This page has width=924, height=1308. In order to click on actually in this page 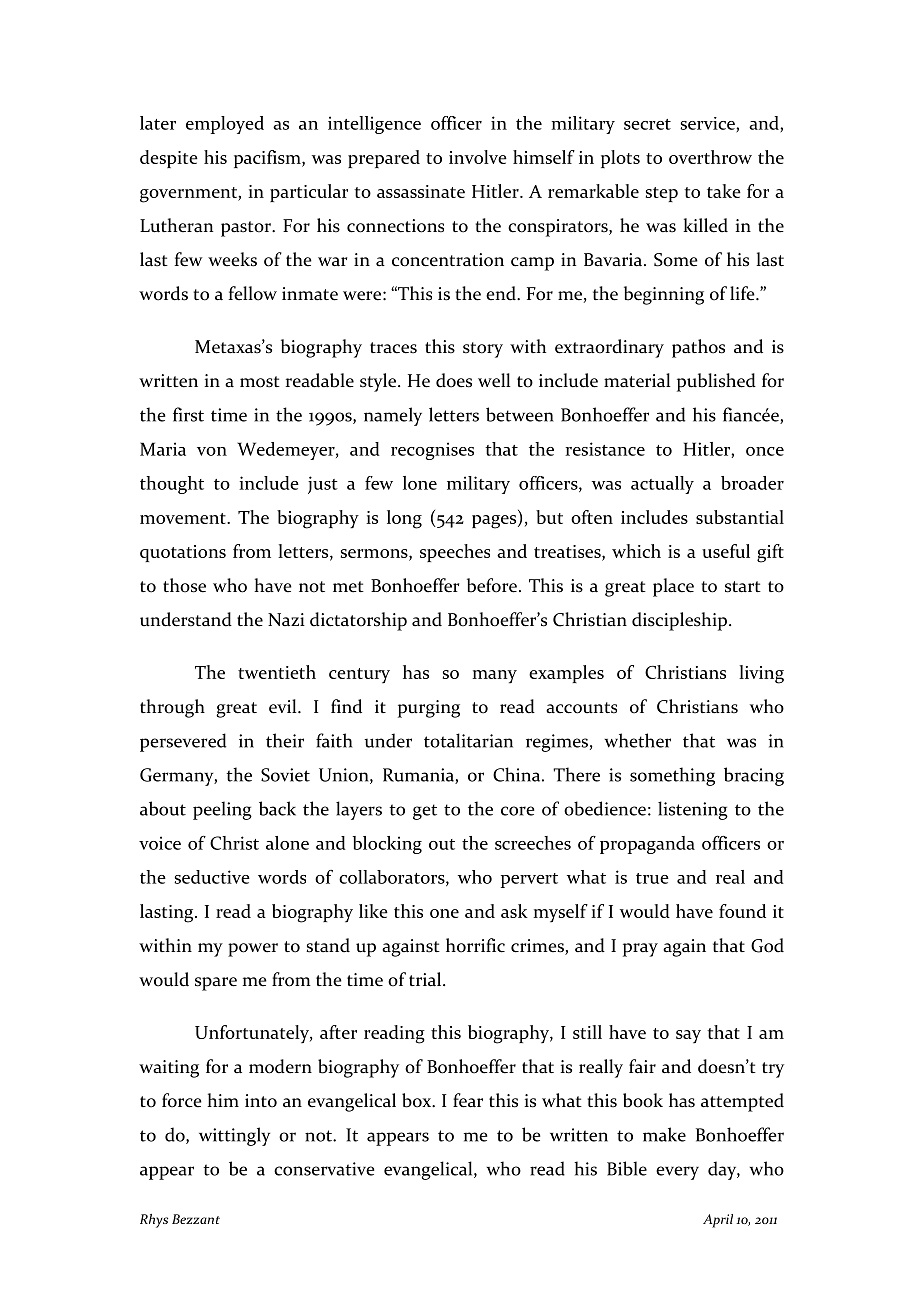, I will do `click(662, 485)`.
